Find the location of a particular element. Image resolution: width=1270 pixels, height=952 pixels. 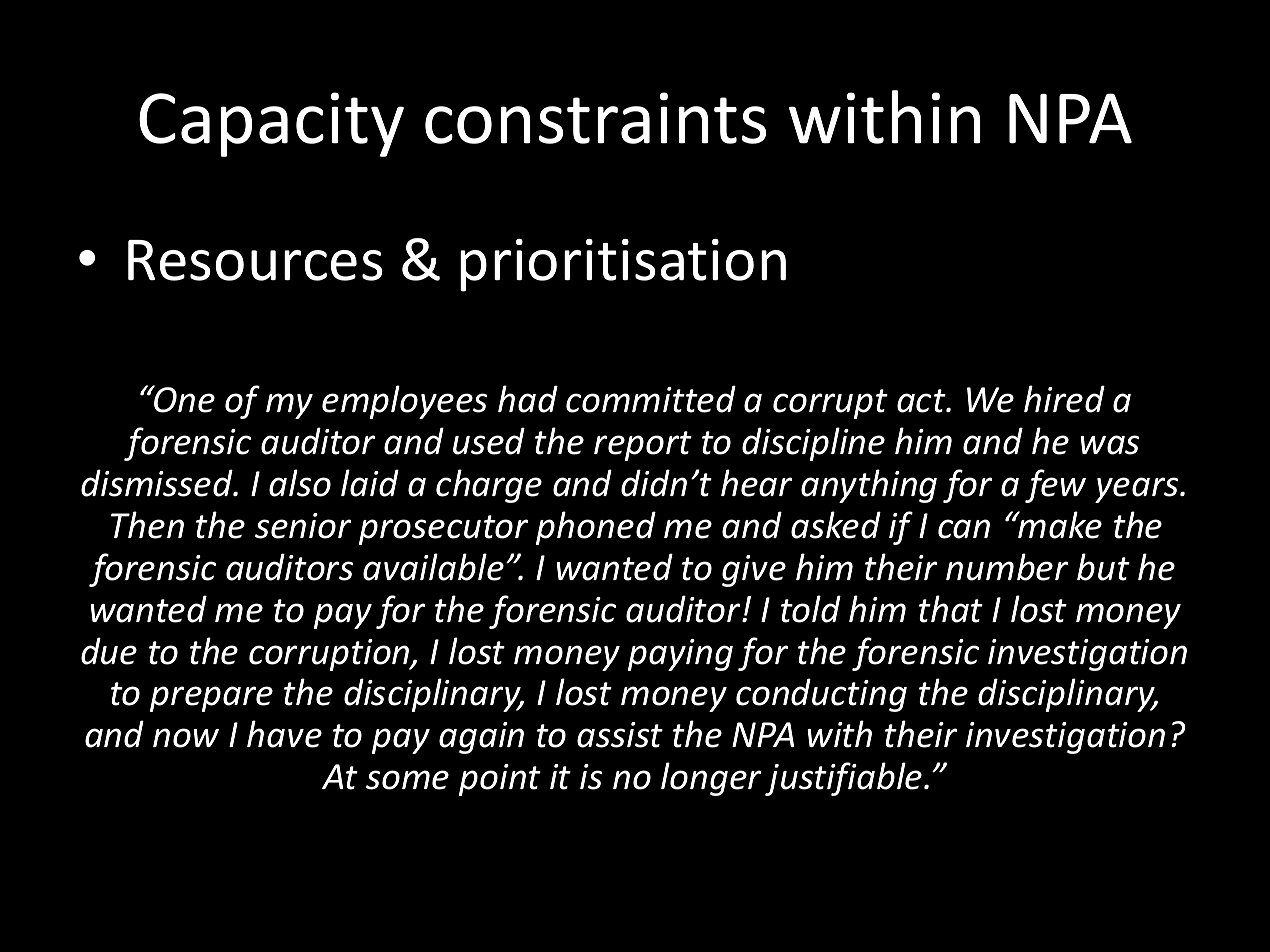

also is located at coordinates (300, 483).
